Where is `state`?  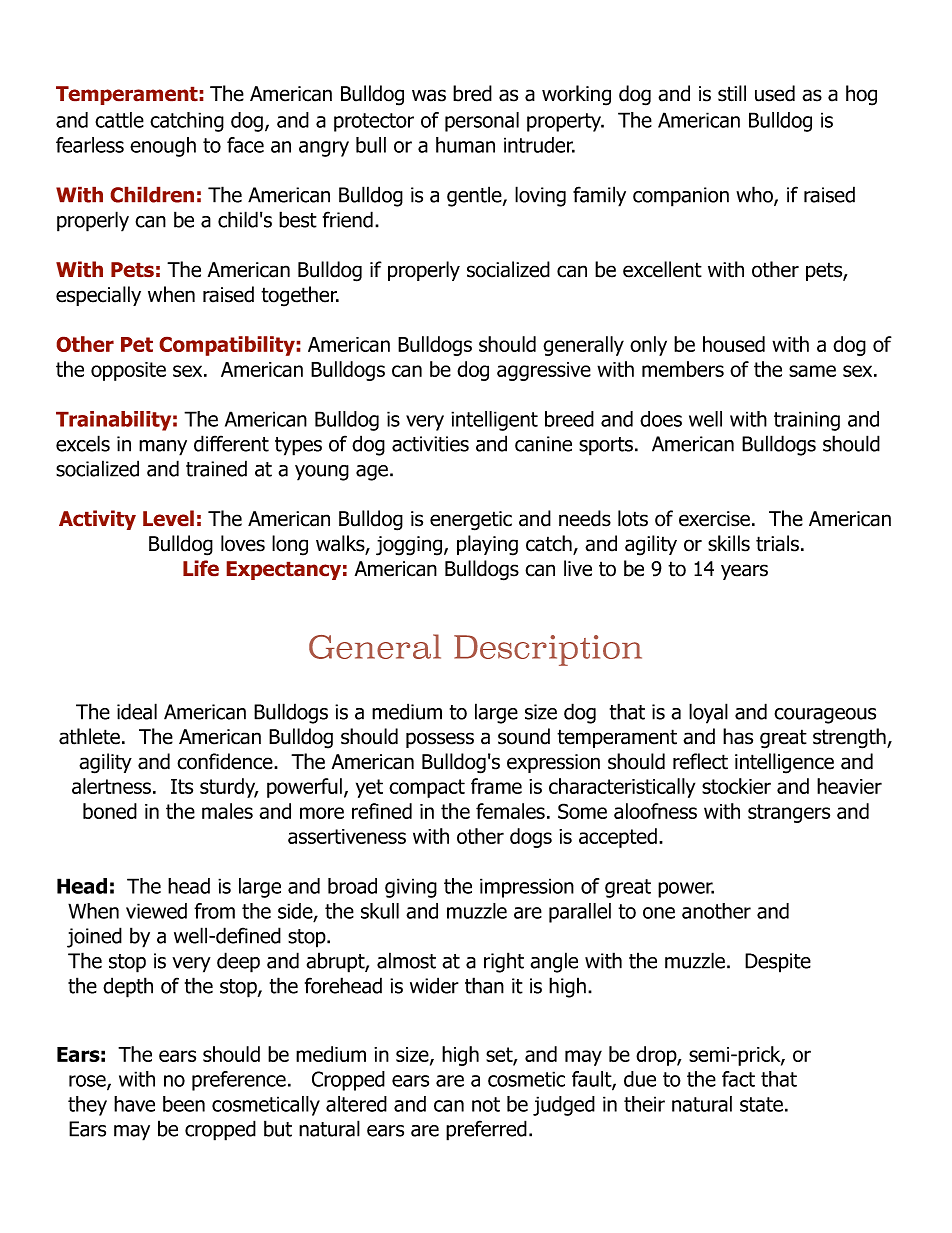
state is located at coordinates (761, 1104).
